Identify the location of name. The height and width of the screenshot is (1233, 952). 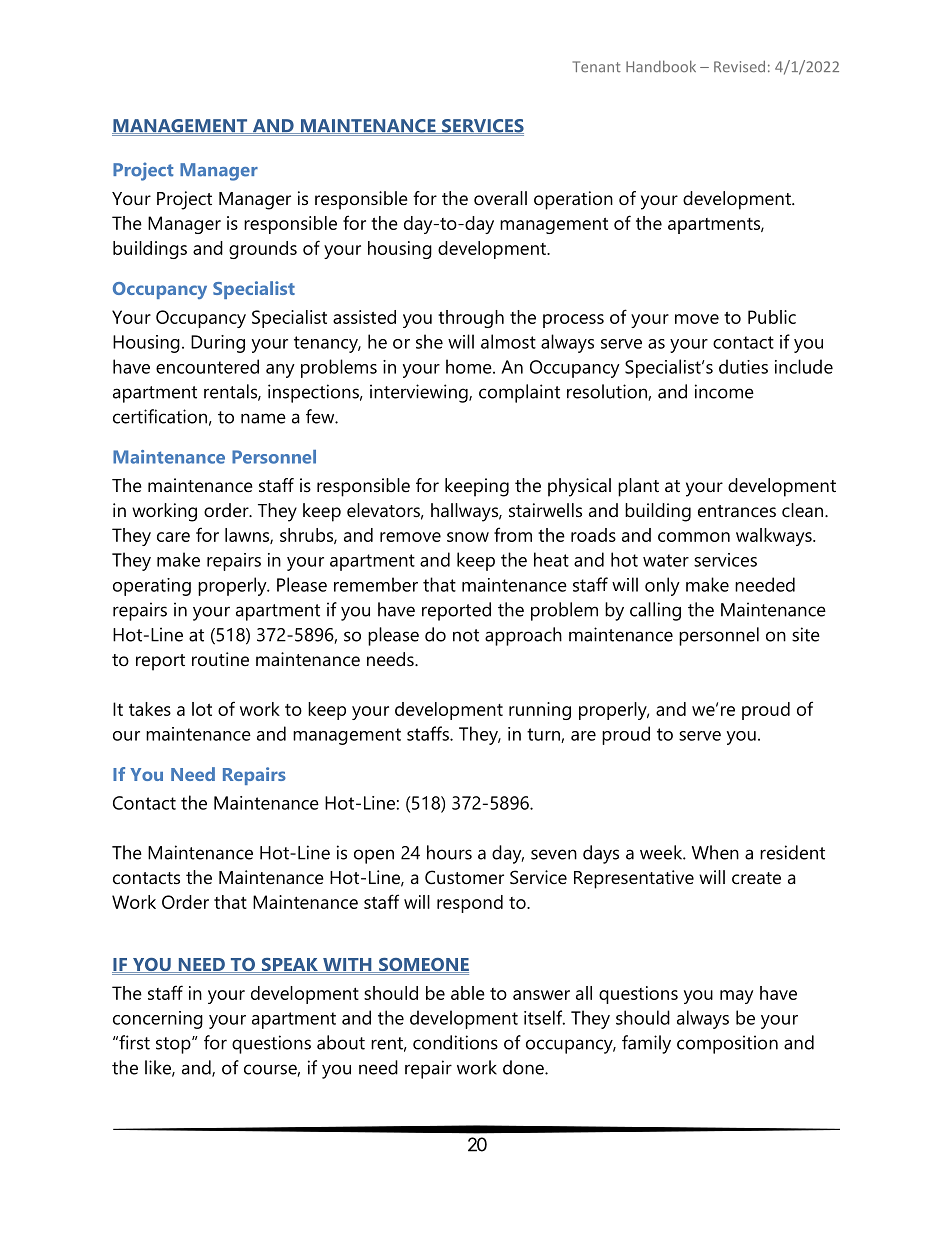
(263, 418).
